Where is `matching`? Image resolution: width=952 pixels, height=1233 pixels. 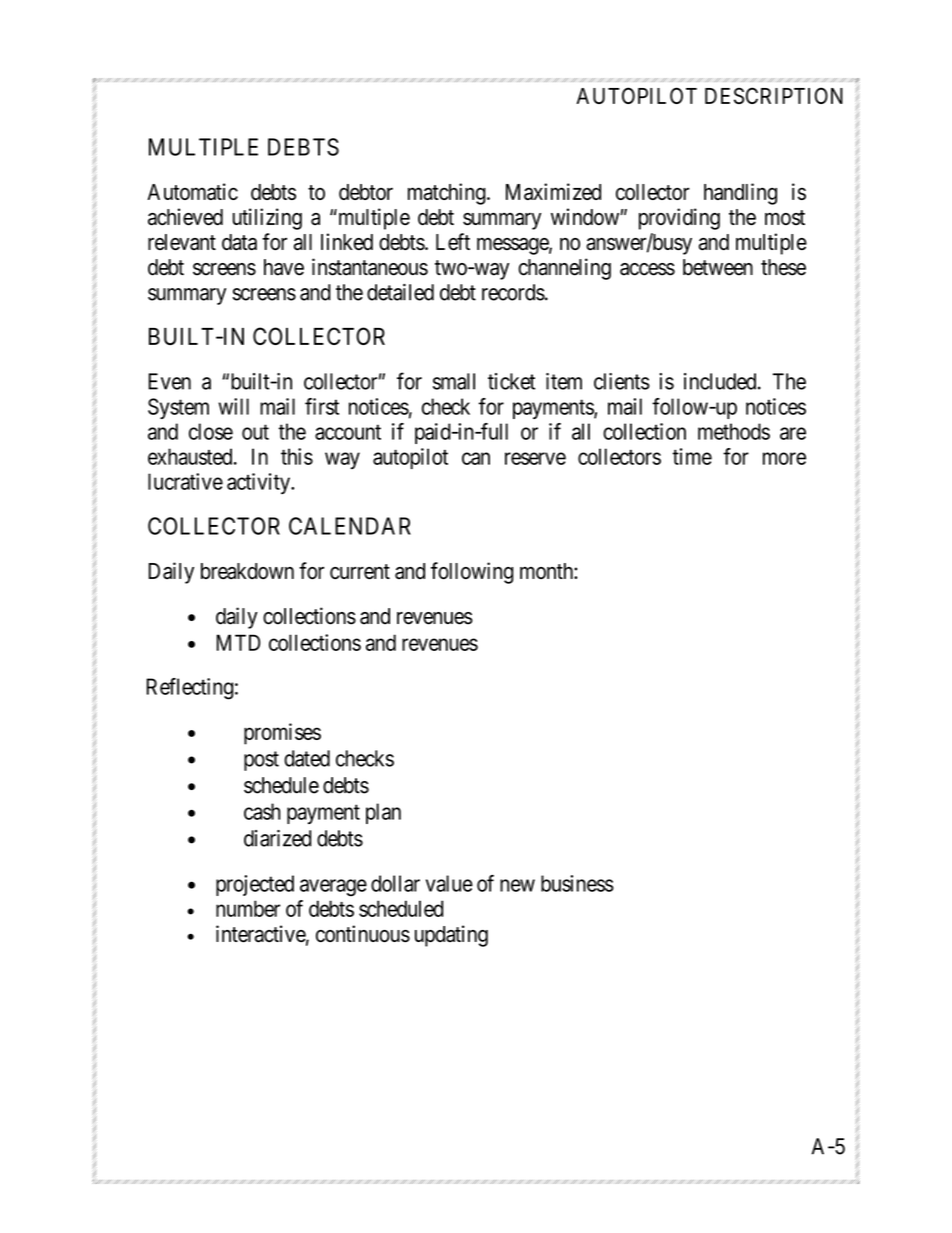 matching is located at coordinates (448, 194).
